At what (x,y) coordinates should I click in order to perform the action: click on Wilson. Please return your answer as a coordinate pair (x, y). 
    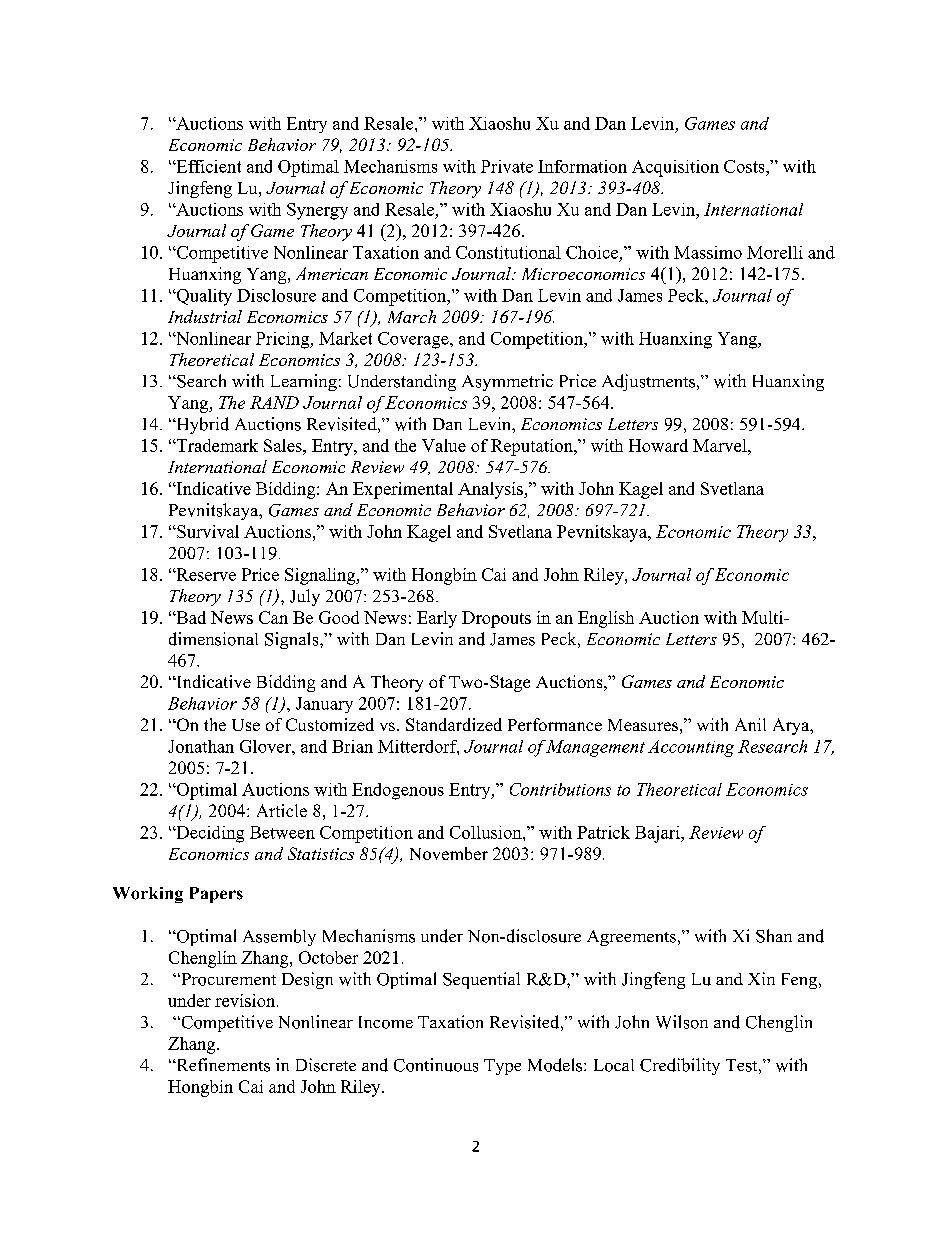
    Looking at the image, I should click on (682, 1022).
